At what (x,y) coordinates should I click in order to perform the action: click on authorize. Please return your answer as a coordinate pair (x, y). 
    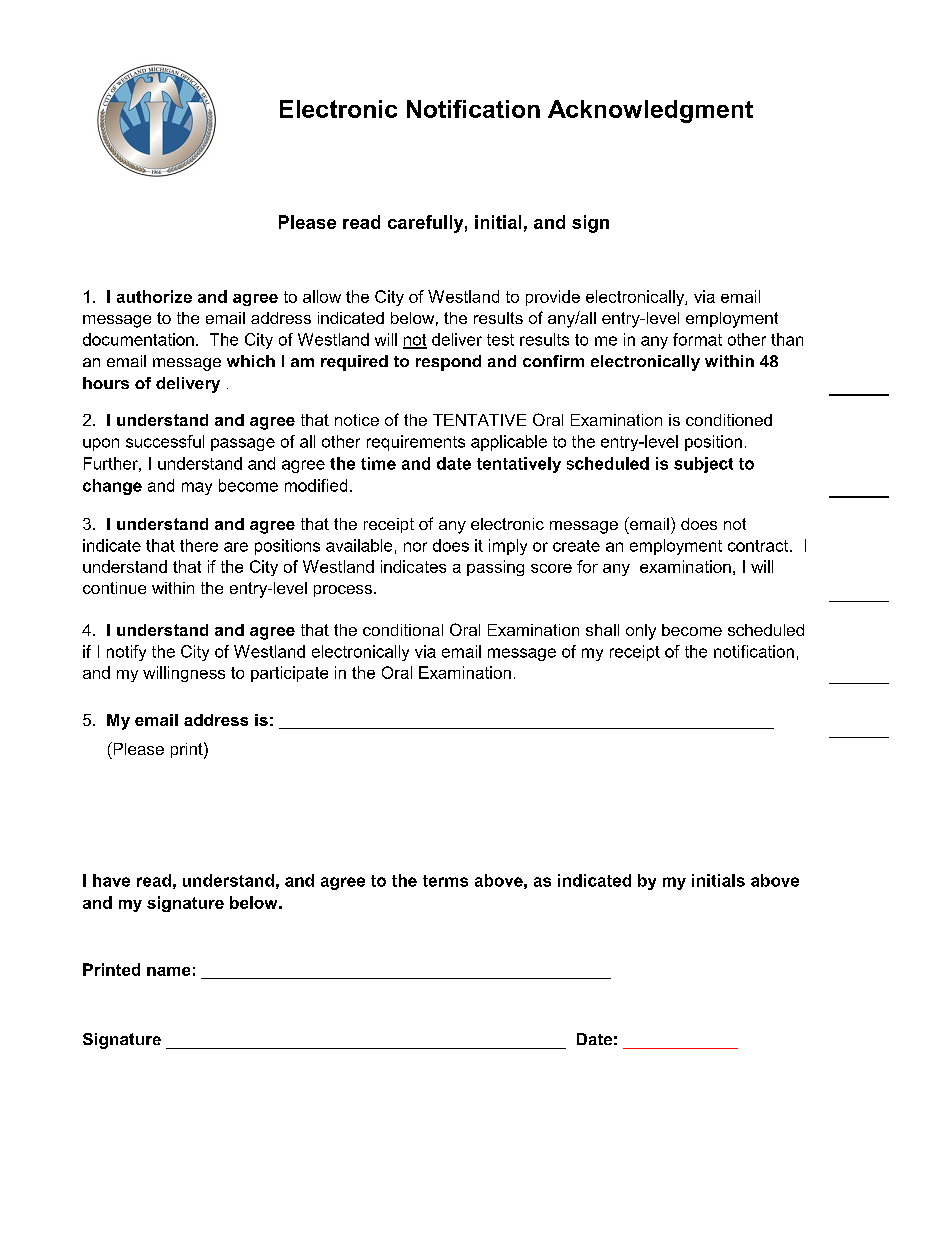
    Looking at the image, I should click on (154, 296).
